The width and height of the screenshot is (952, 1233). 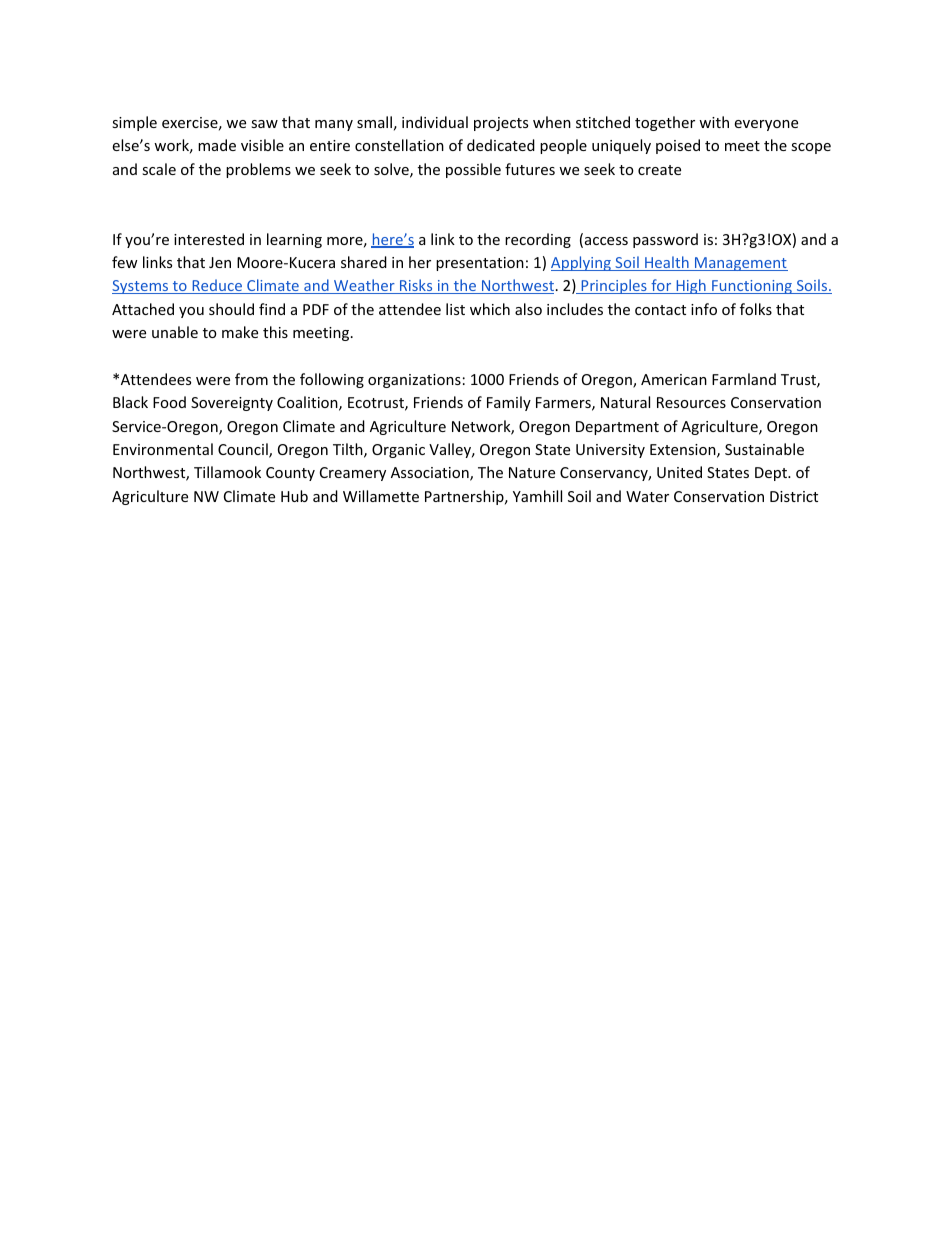 What do you see at coordinates (501, 124) in the screenshot?
I see `projects` at bounding box center [501, 124].
